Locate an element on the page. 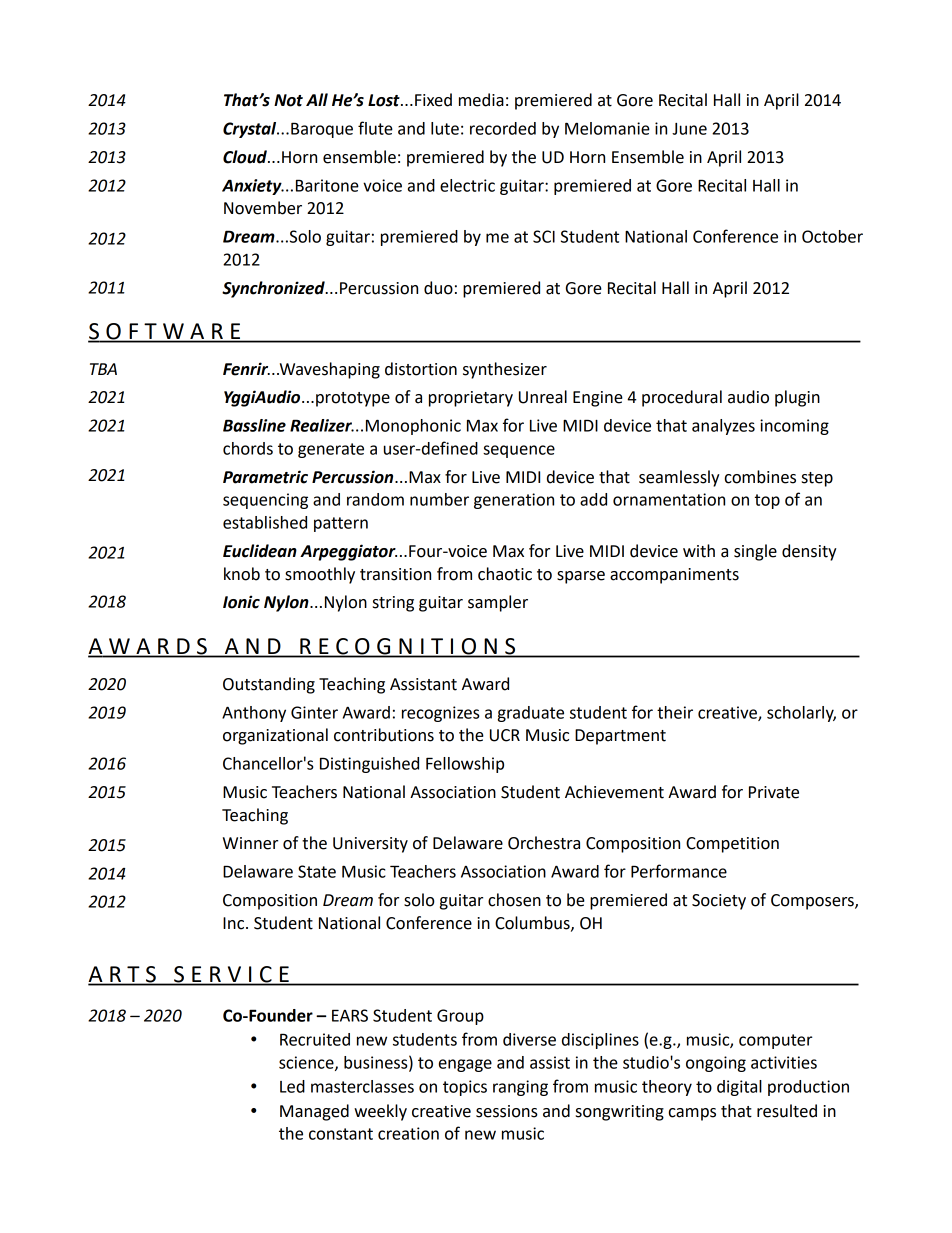  Private is located at coordinates (774, 792).
